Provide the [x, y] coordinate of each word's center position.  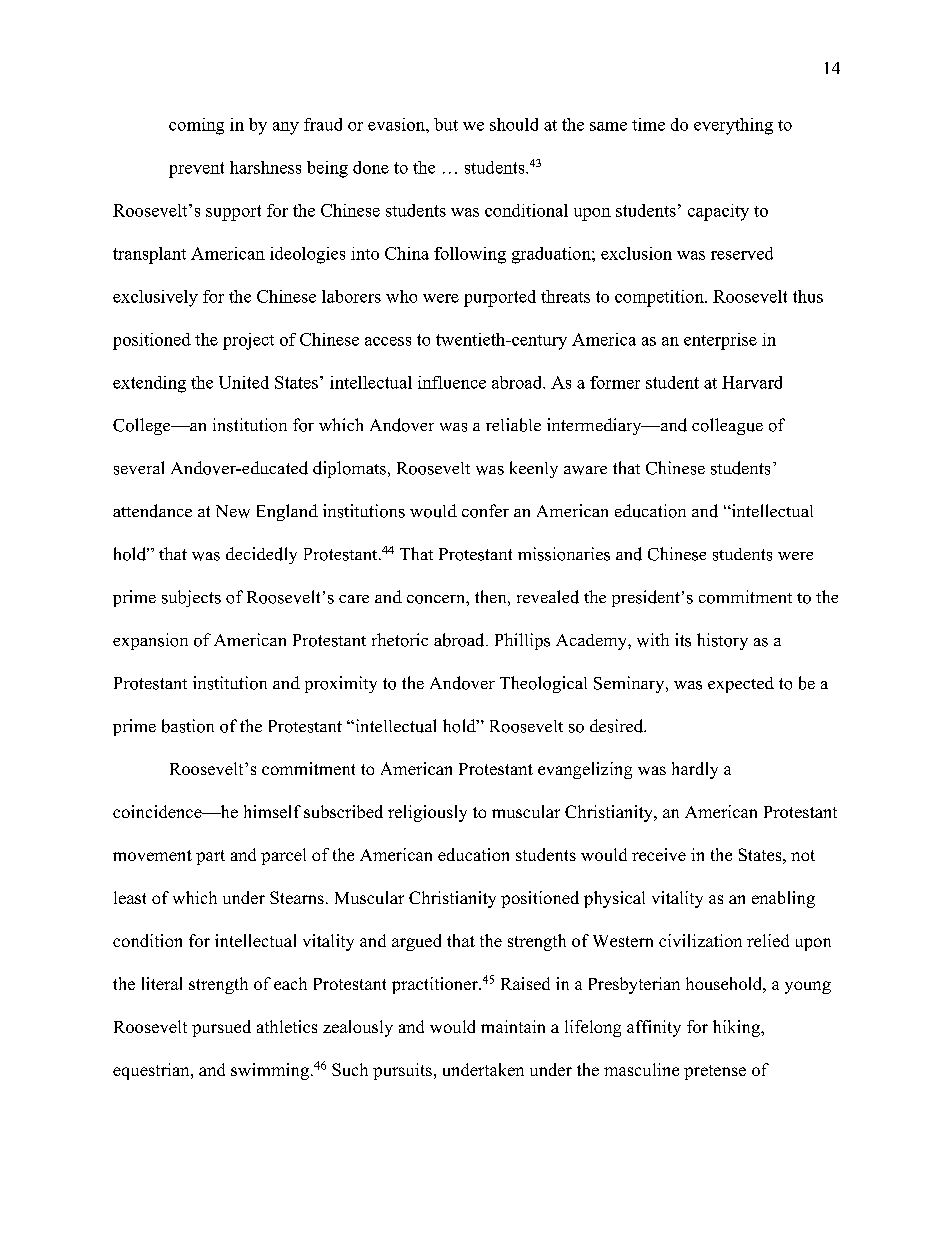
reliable [513, 425]
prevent [196, 170]
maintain [513, 1026]
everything [733, 126]
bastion [188, 726]
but [446, 124]
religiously [427, 813]
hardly [695, 770]
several [139, 468]
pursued [221, 1028]
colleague [727, 426]
